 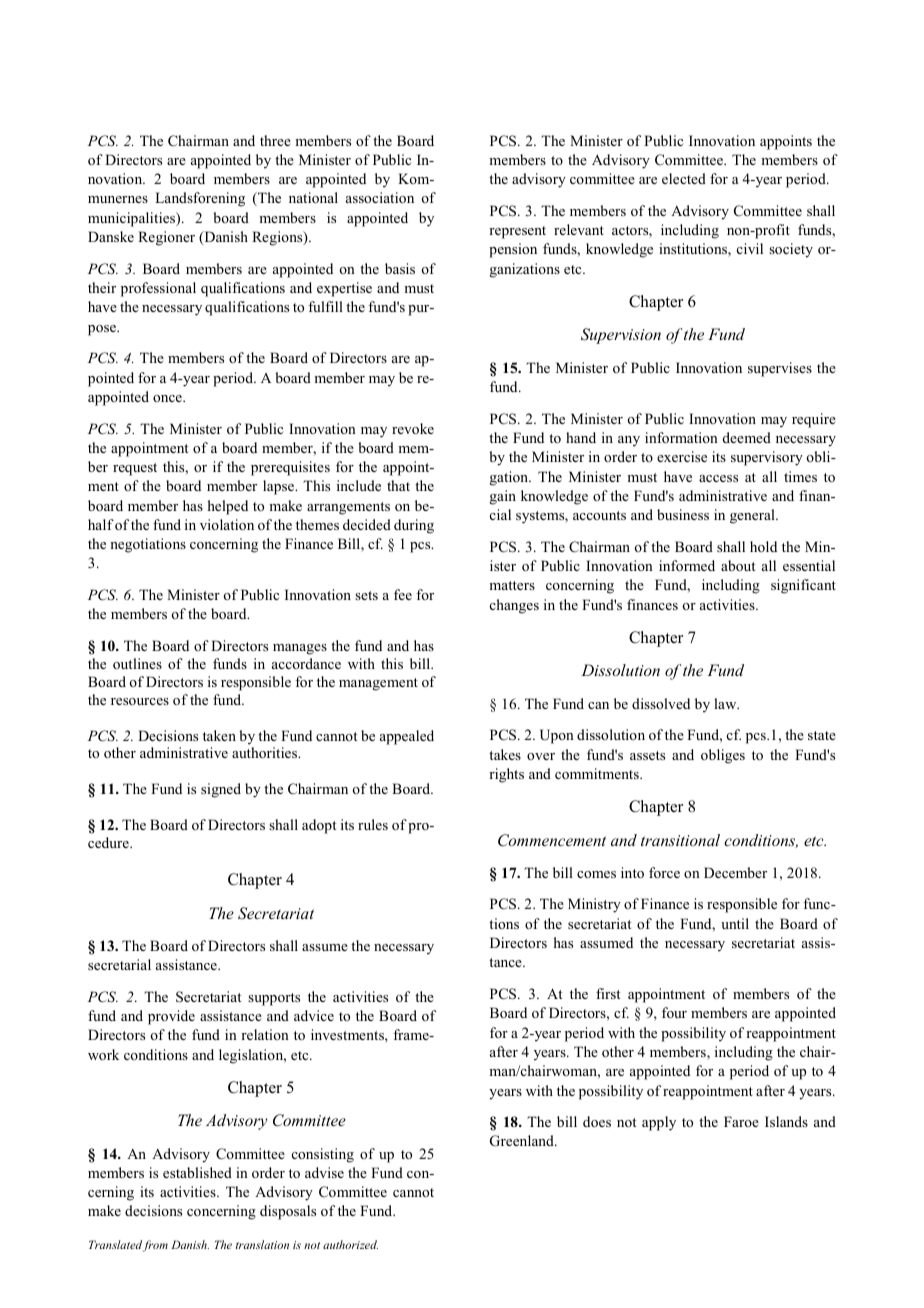 I want to click on until, so click(x=735, y=923).
